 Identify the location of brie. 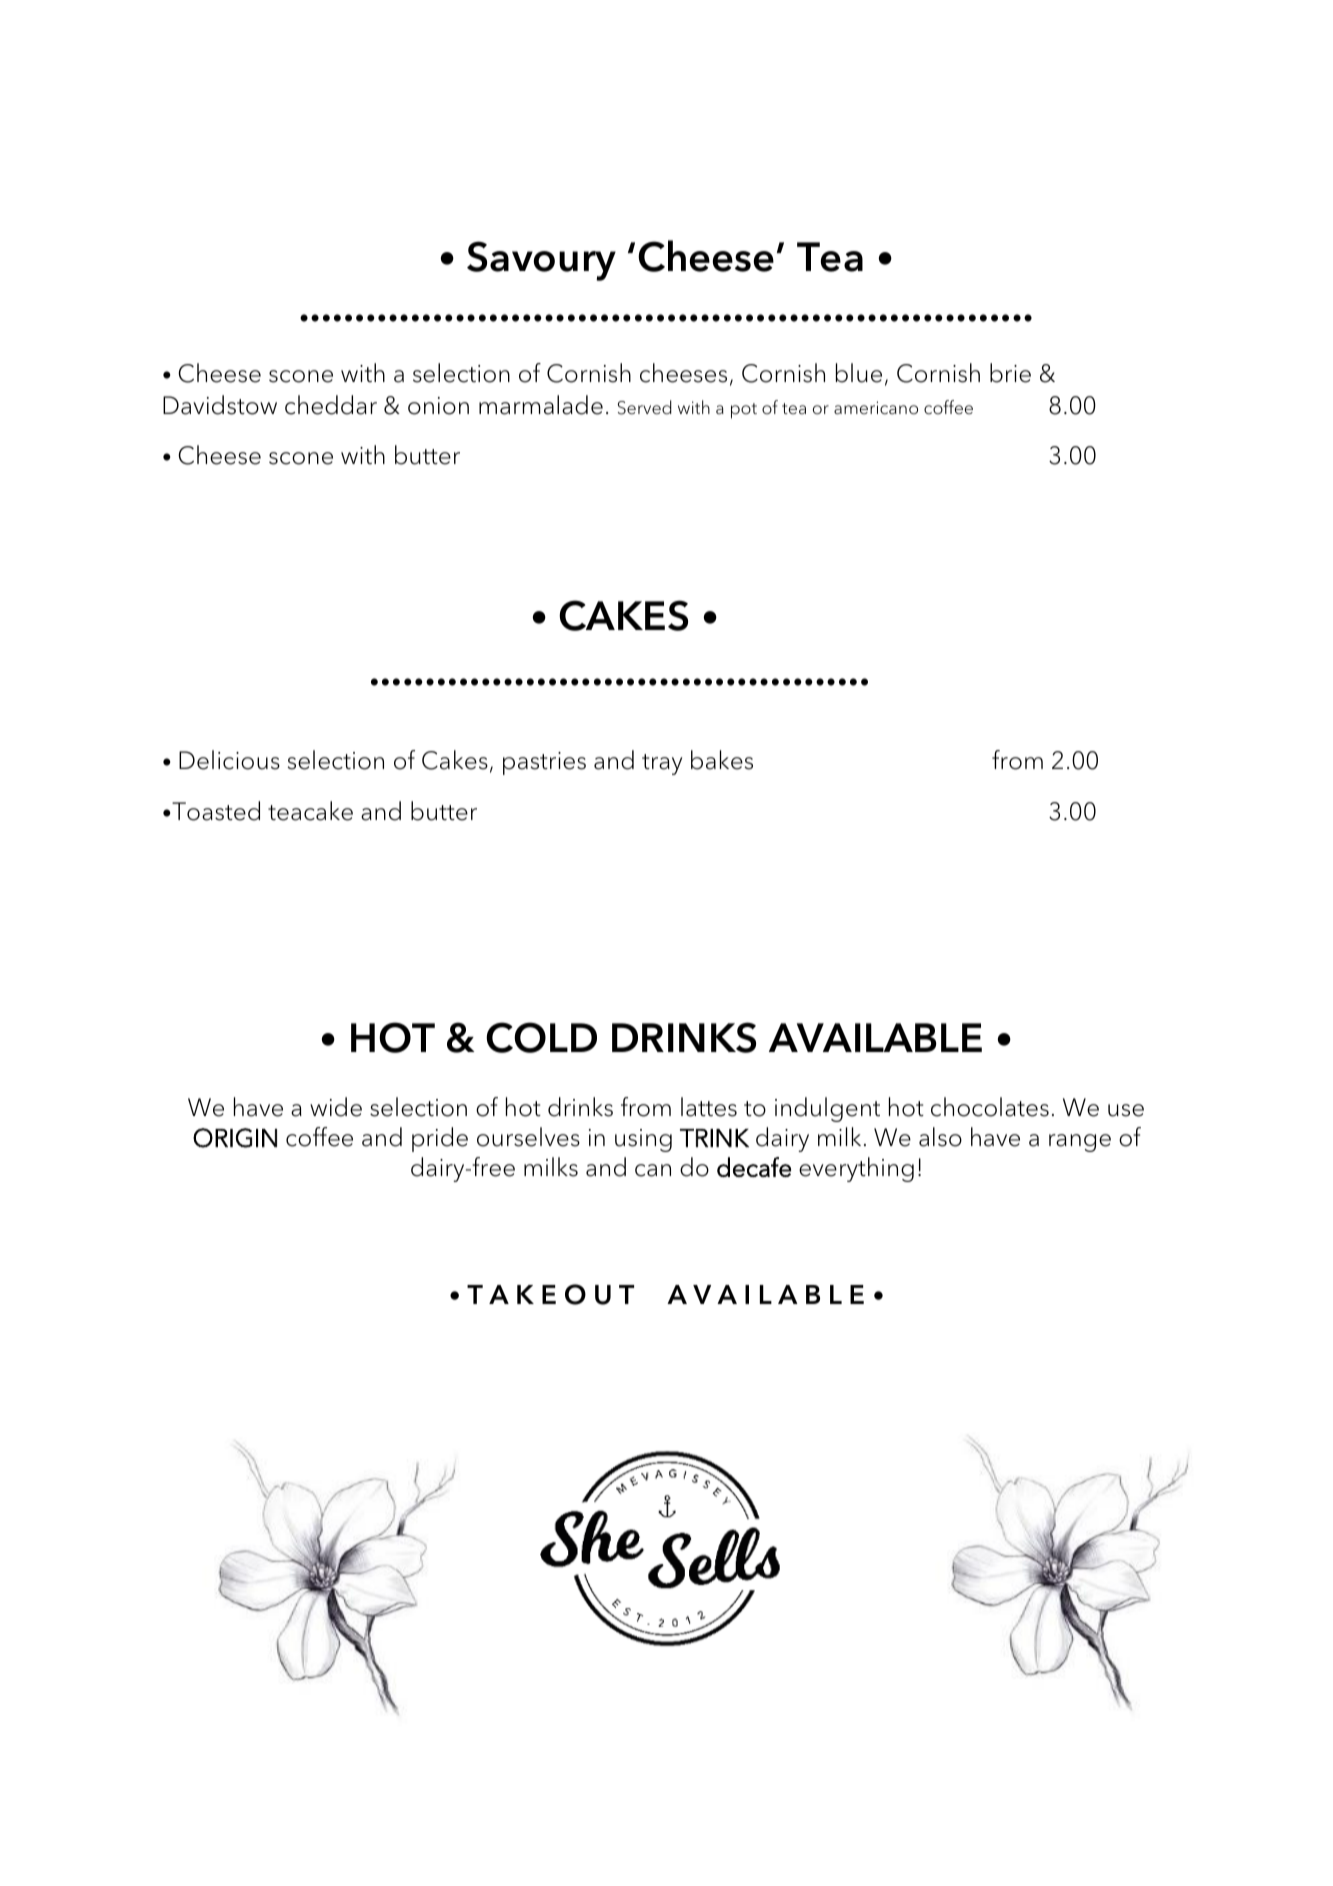
(1010, 373).
